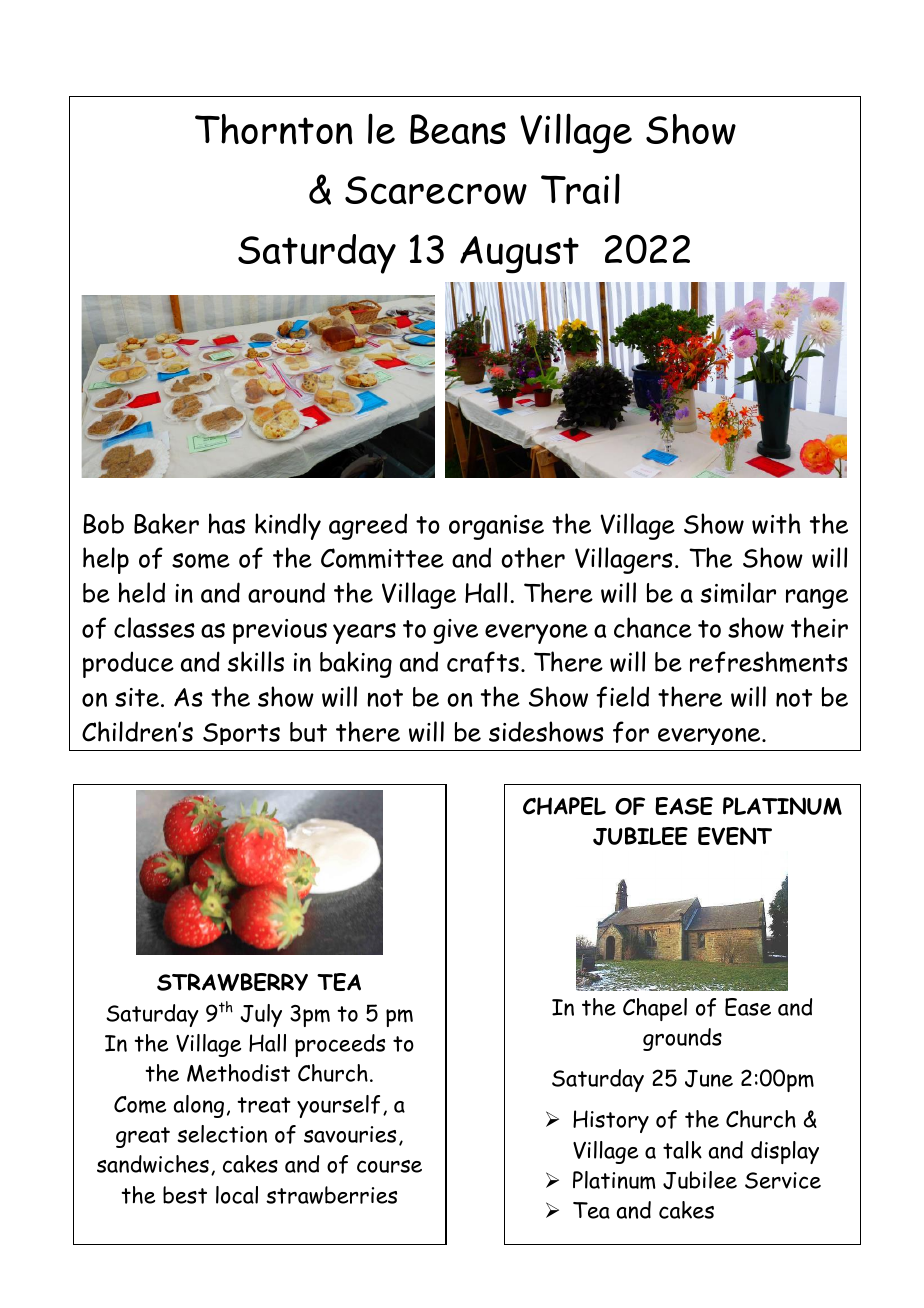 This screenshot has width=924, height=1308. Describe the element at coordinates (776, 523) in the screenshot. I see `with` at that location.
